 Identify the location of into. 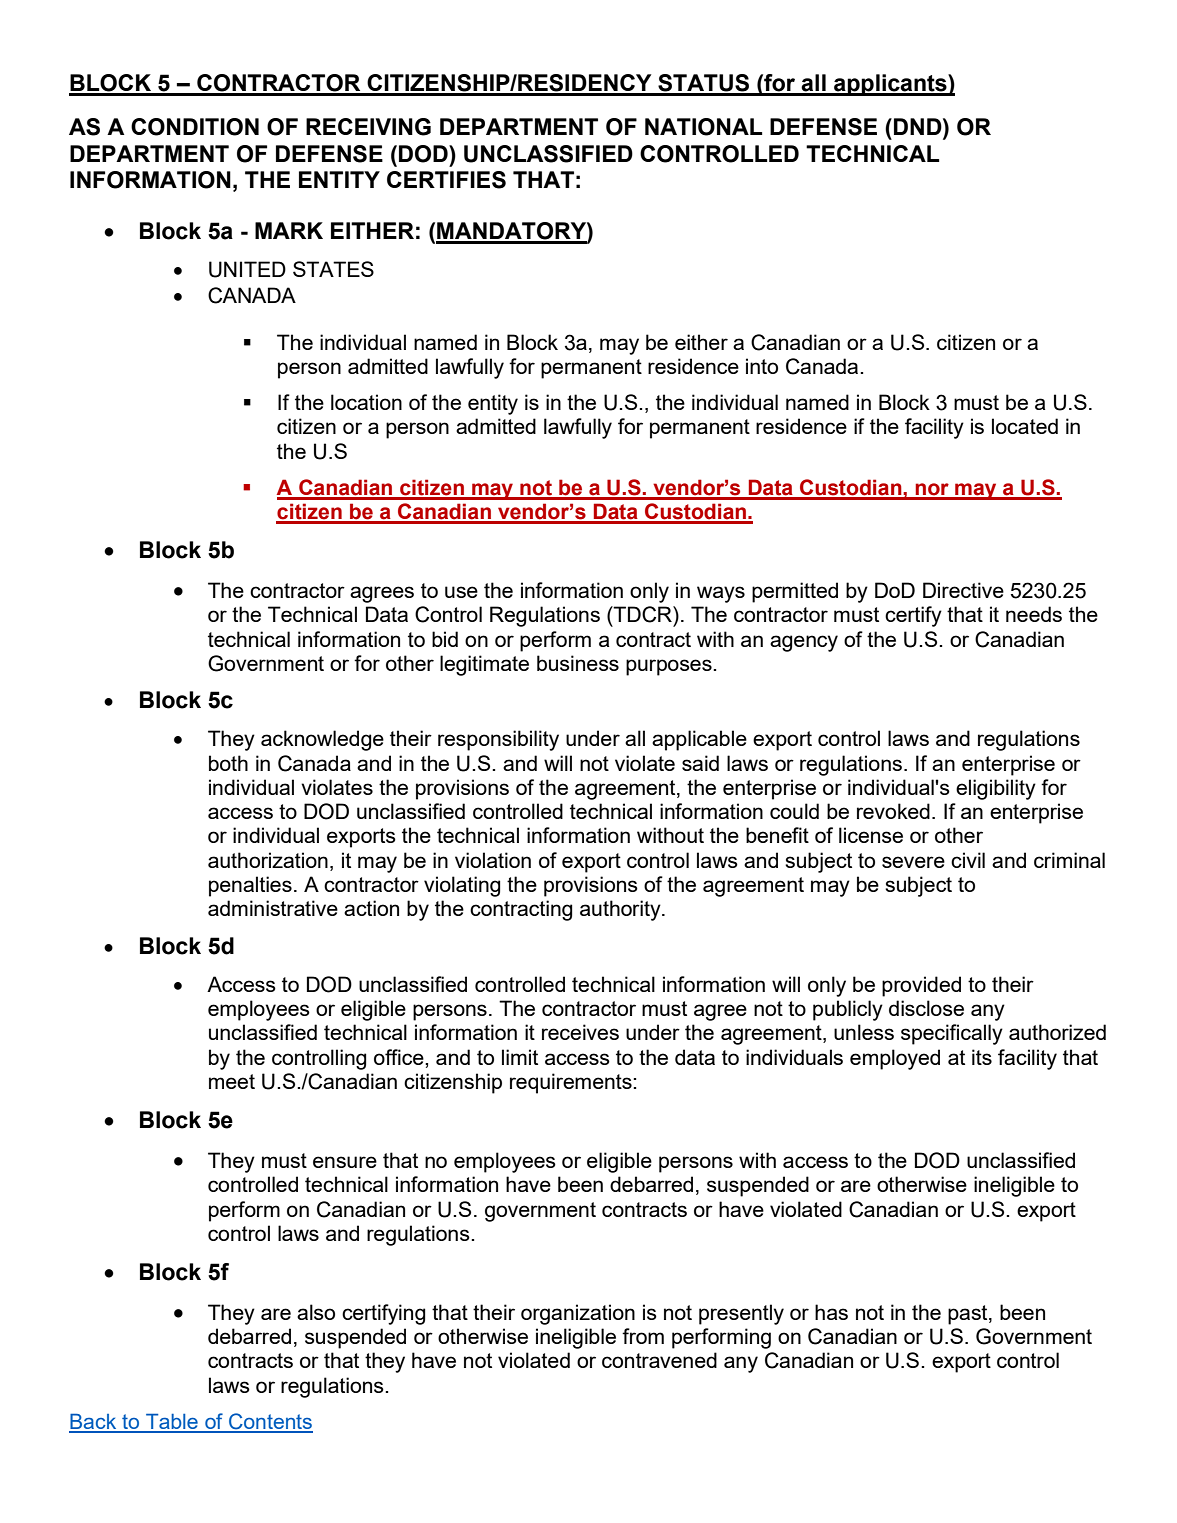
(762, 366).
